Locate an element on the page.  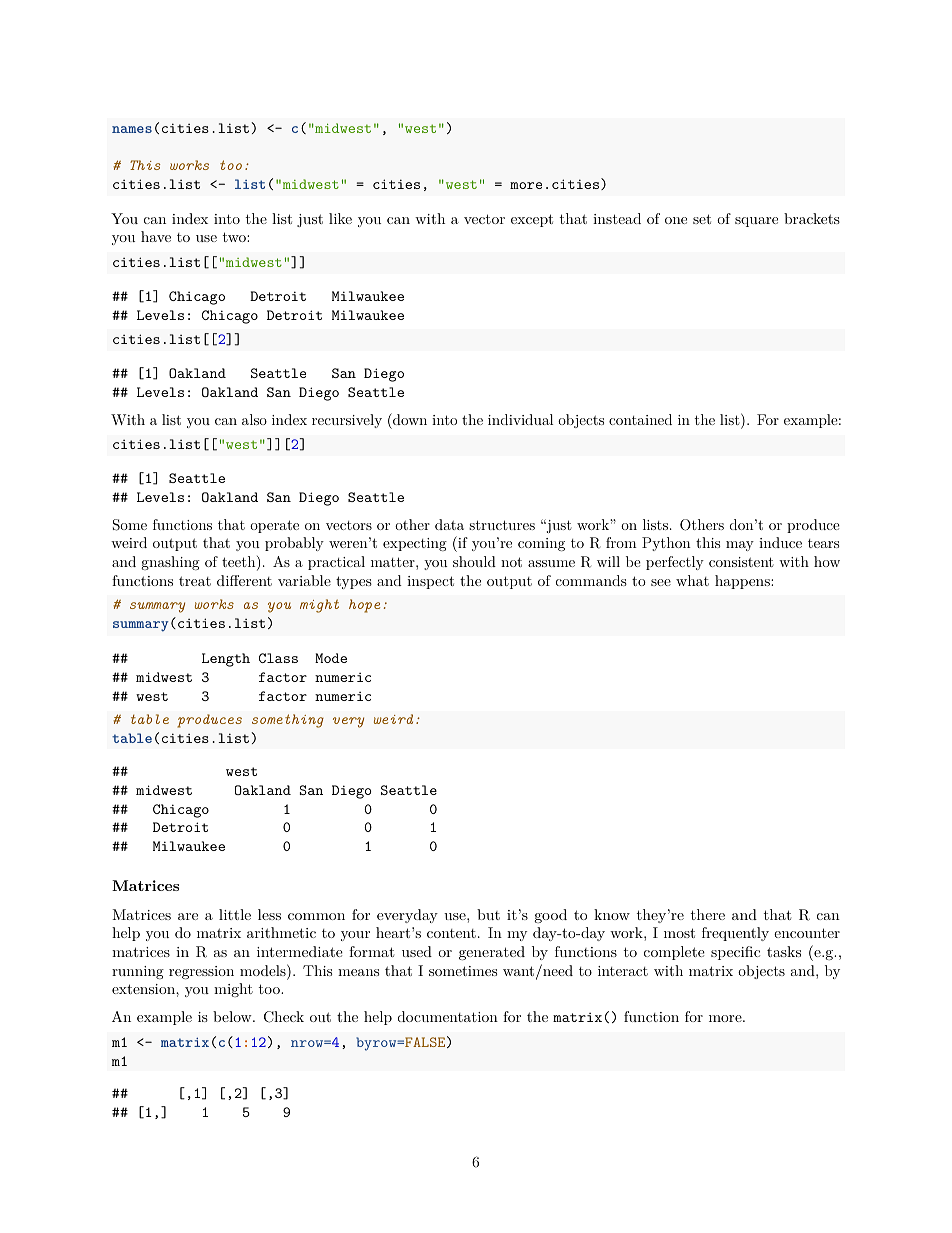
documentation is located at coordinates (448, 1016).
